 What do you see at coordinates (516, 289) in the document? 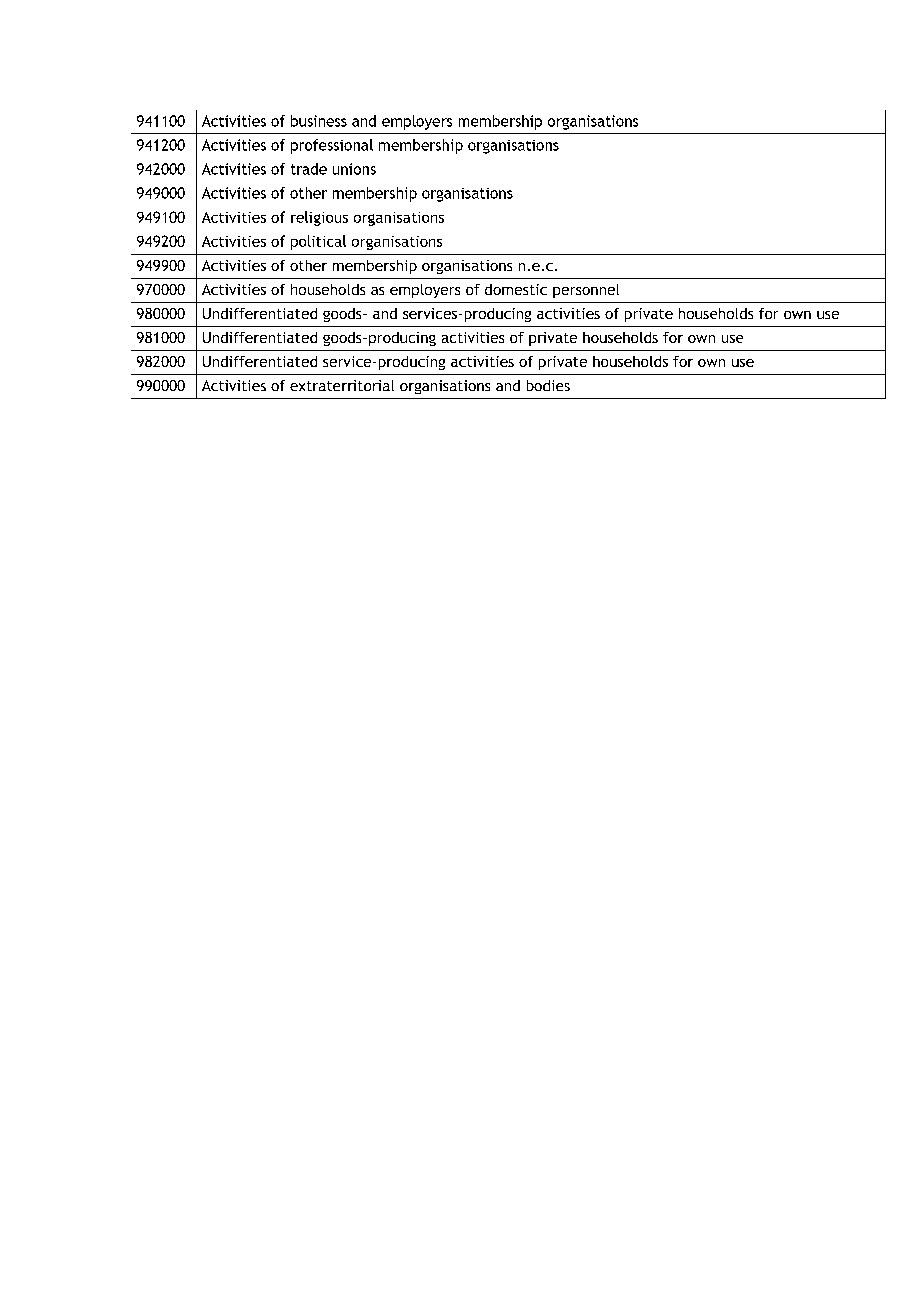
I see `domestic` at bounding box center [516, 289].
